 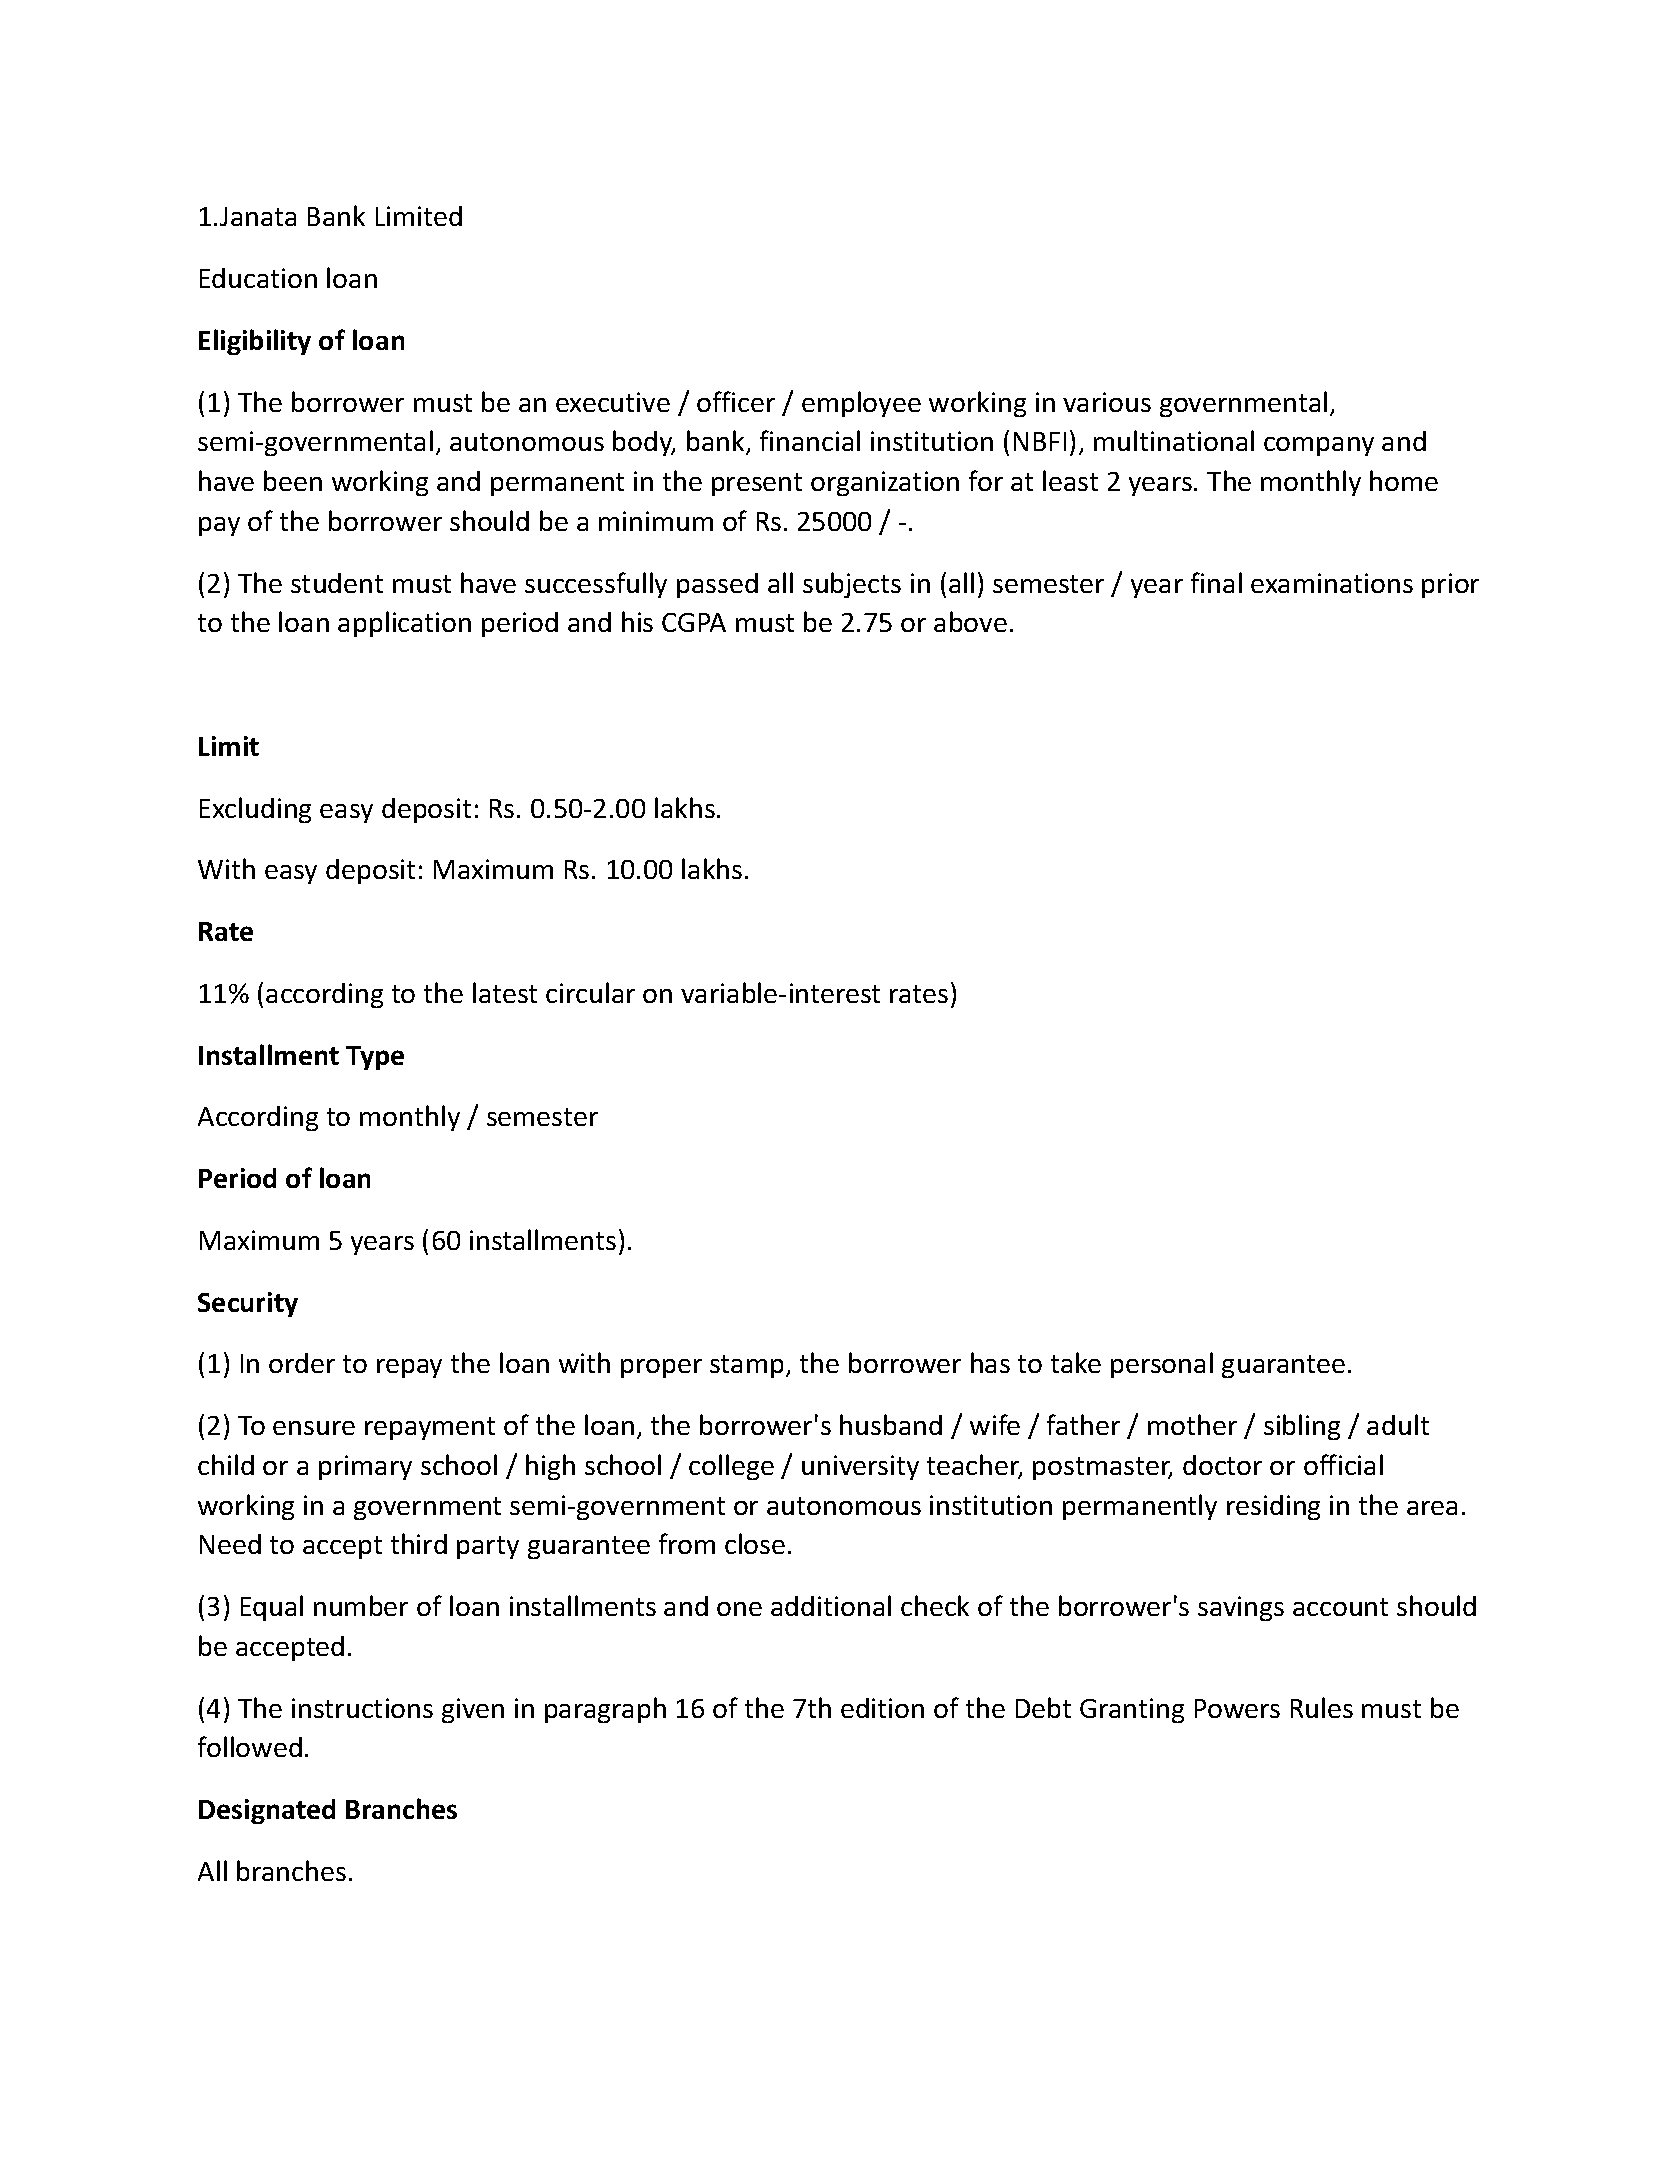 I want to click on ensure, so click(x=314, y=1428).
